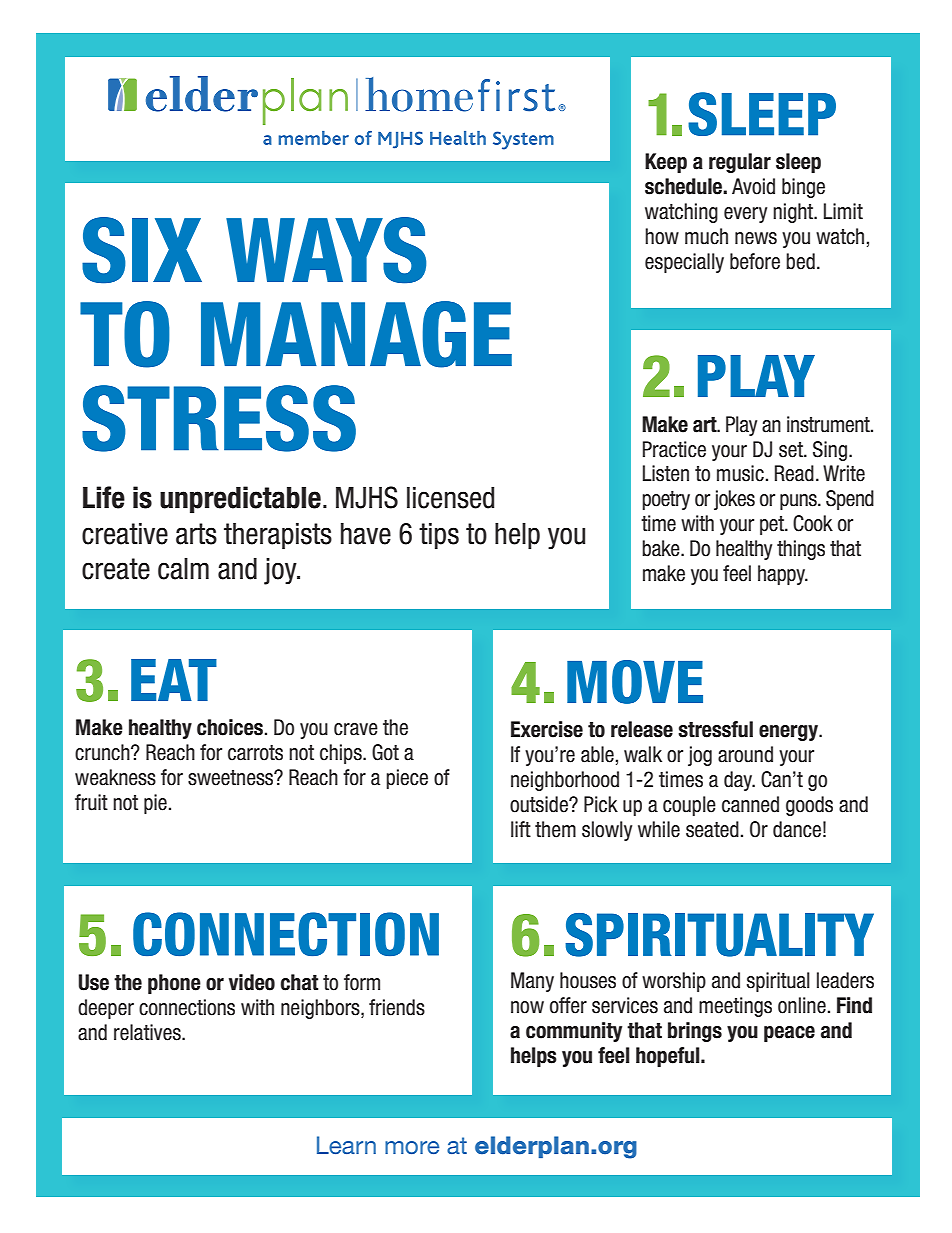 This screenshot has height=1233, width=952. Describe the element at coordinates (148, 1032) in the screenshot. I see `relatives` at that location.
